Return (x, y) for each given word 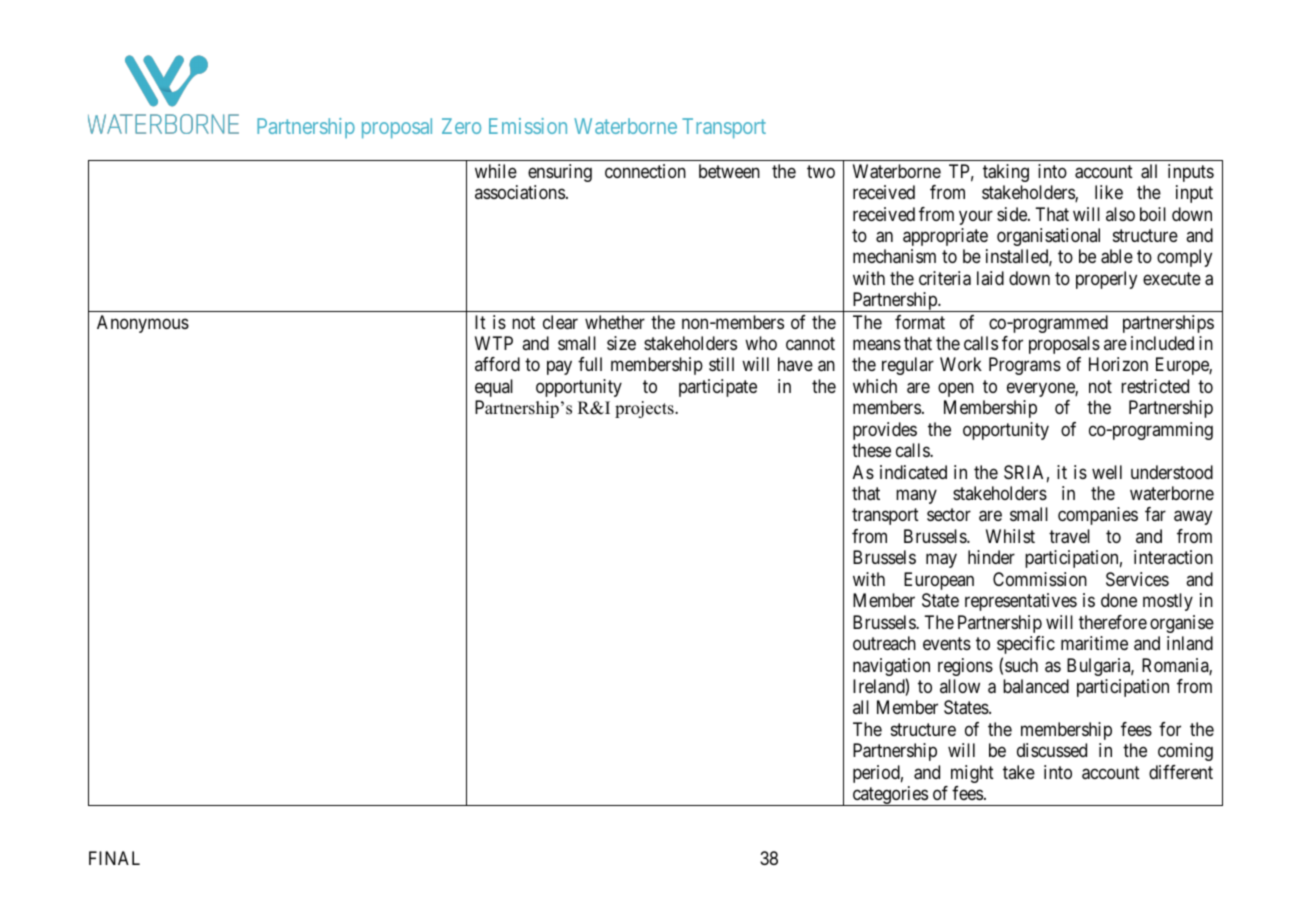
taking (1006, 173)
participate (718, 388)
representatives (1021, 602)
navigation (891, 668)
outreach (884, 643)
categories (889, 796)
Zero (461, 126)
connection (645, 171)
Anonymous (143, 324)
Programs (1025, 366)
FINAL (114, 858)
